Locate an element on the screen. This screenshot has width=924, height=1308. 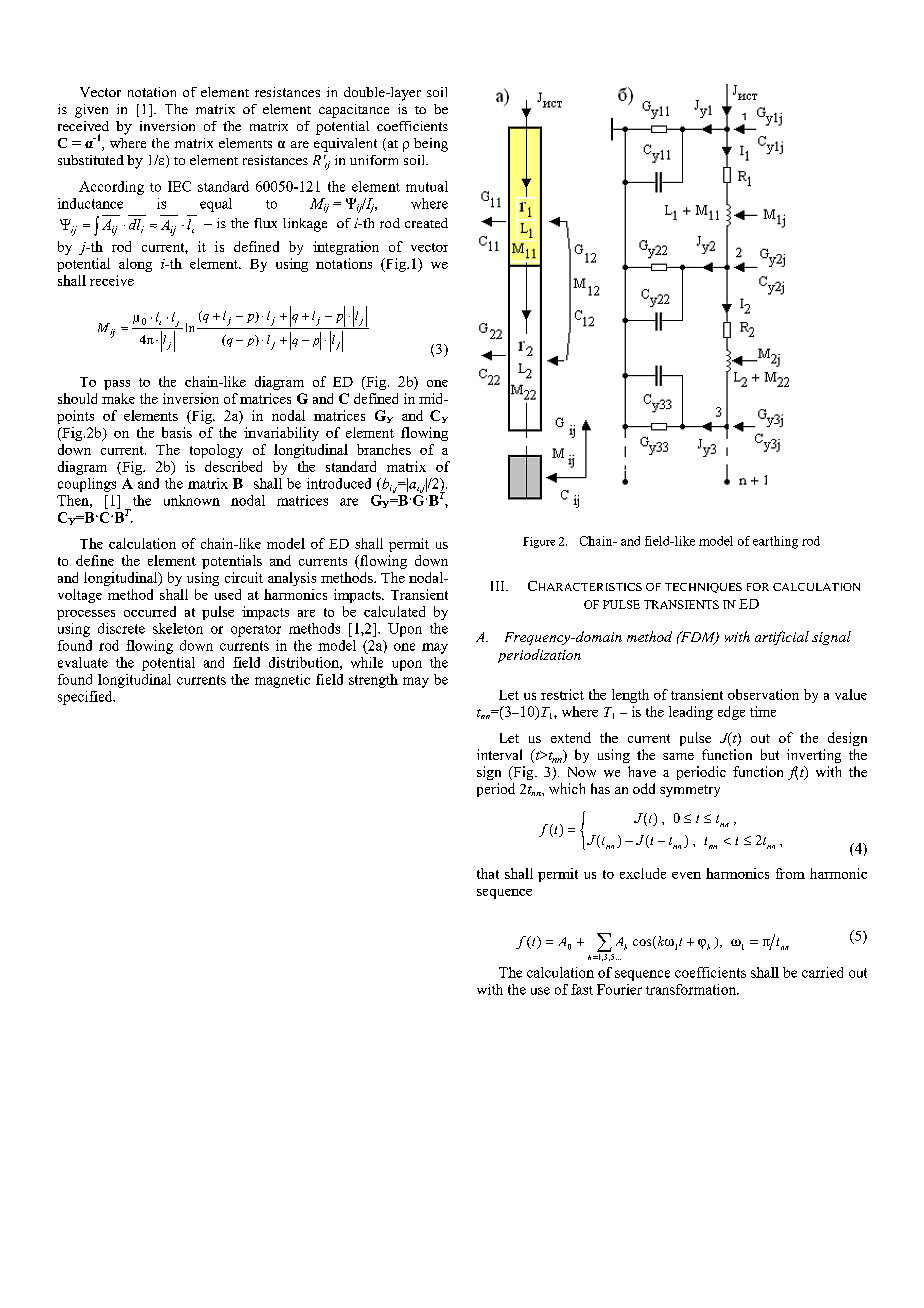
specified is located at coordinates (86, 698).
